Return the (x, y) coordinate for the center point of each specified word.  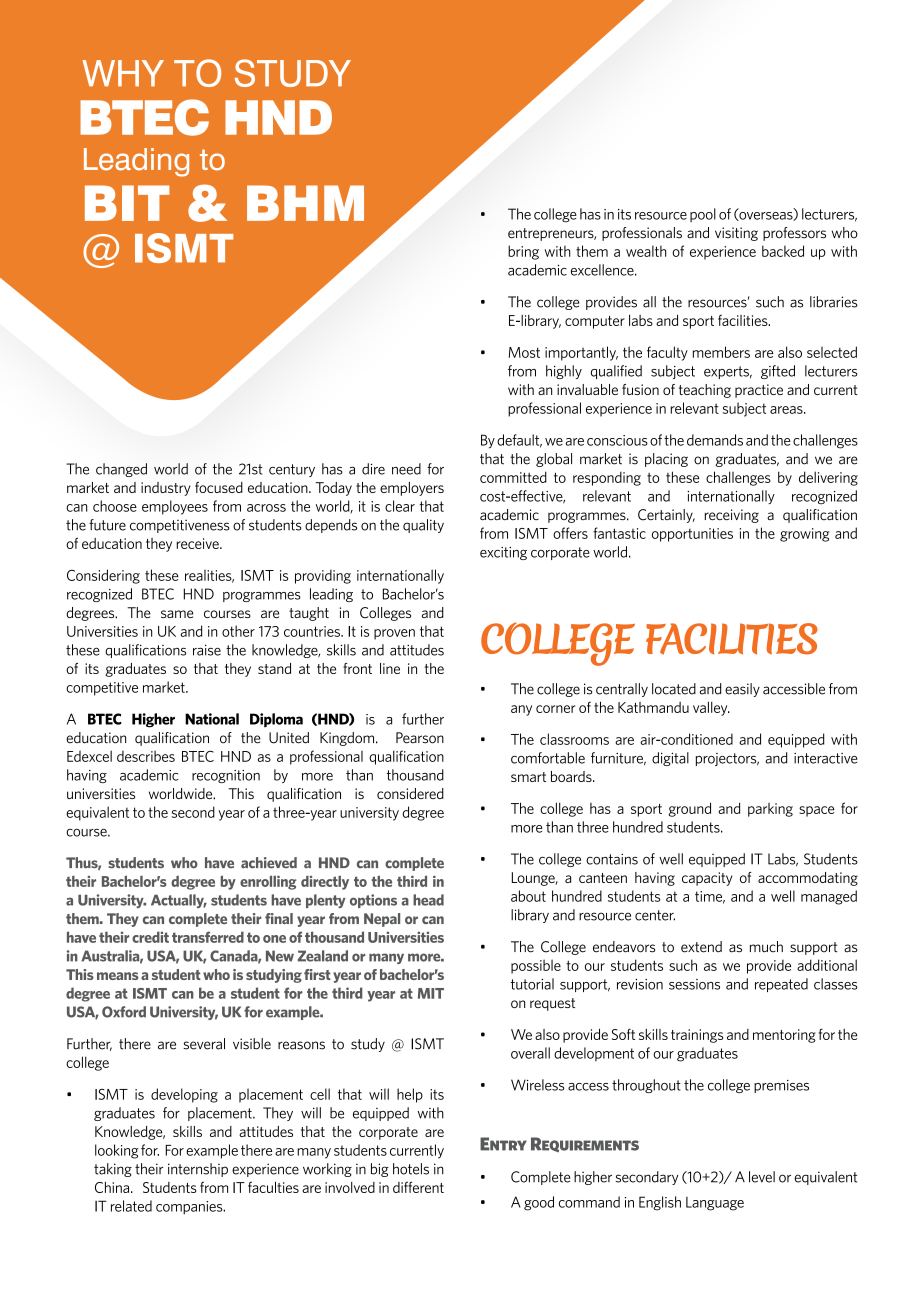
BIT (127, 203)
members (721, 352)
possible (536, 966)
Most (524, 352)
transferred (208, 937)
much (766, 947)
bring (523, 252)
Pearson (420, 738)
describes (146, 756)
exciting (503, 553)
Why (123, 73)
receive (199, 543)
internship (198, 1170)
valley (711, 708)
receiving (732, 516)
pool (703, 215)
